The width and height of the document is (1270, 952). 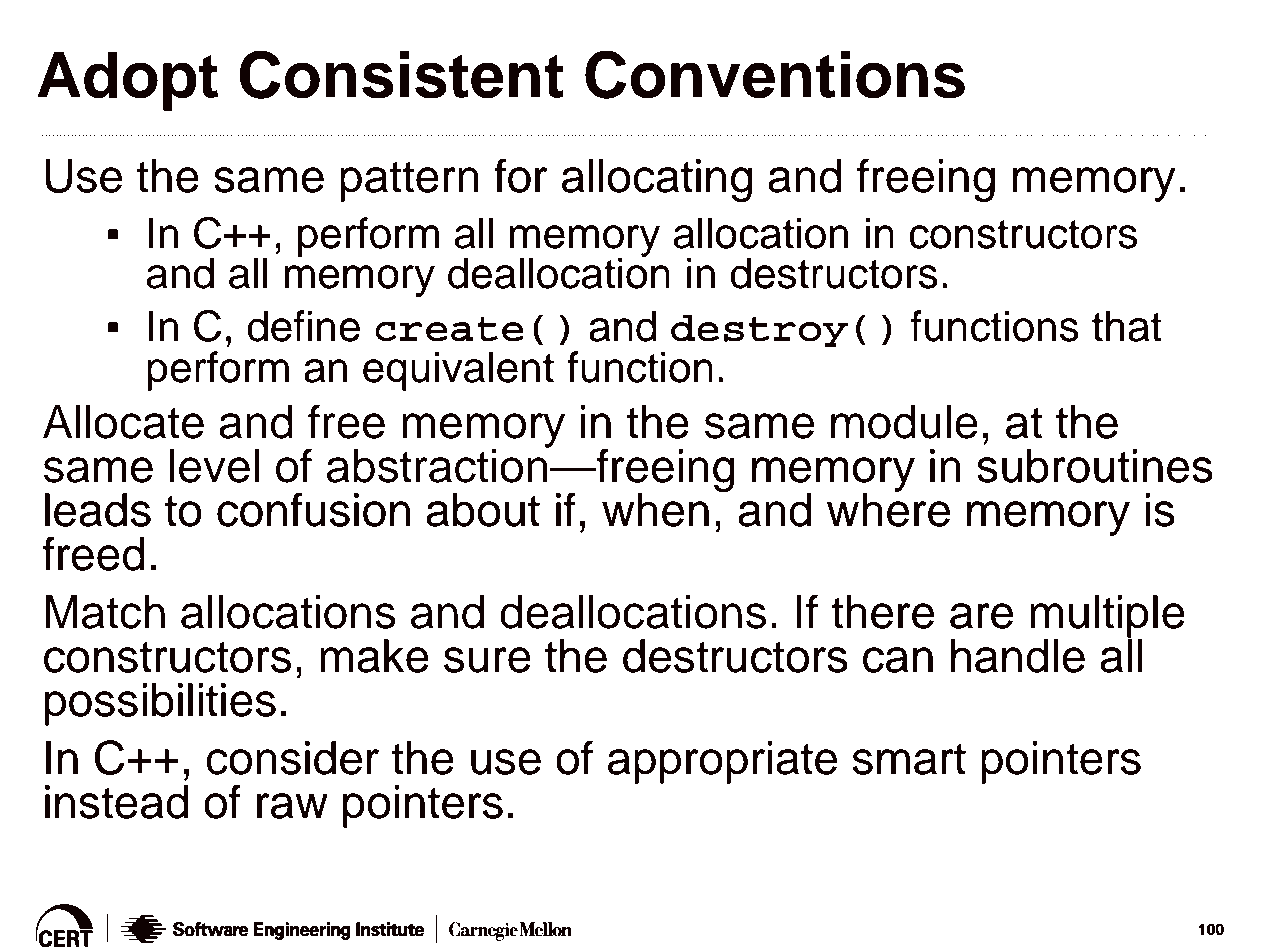 What do you see at coordinates (313, 509) in the document?
I see `confusion` at bounding box center [313, 509].
